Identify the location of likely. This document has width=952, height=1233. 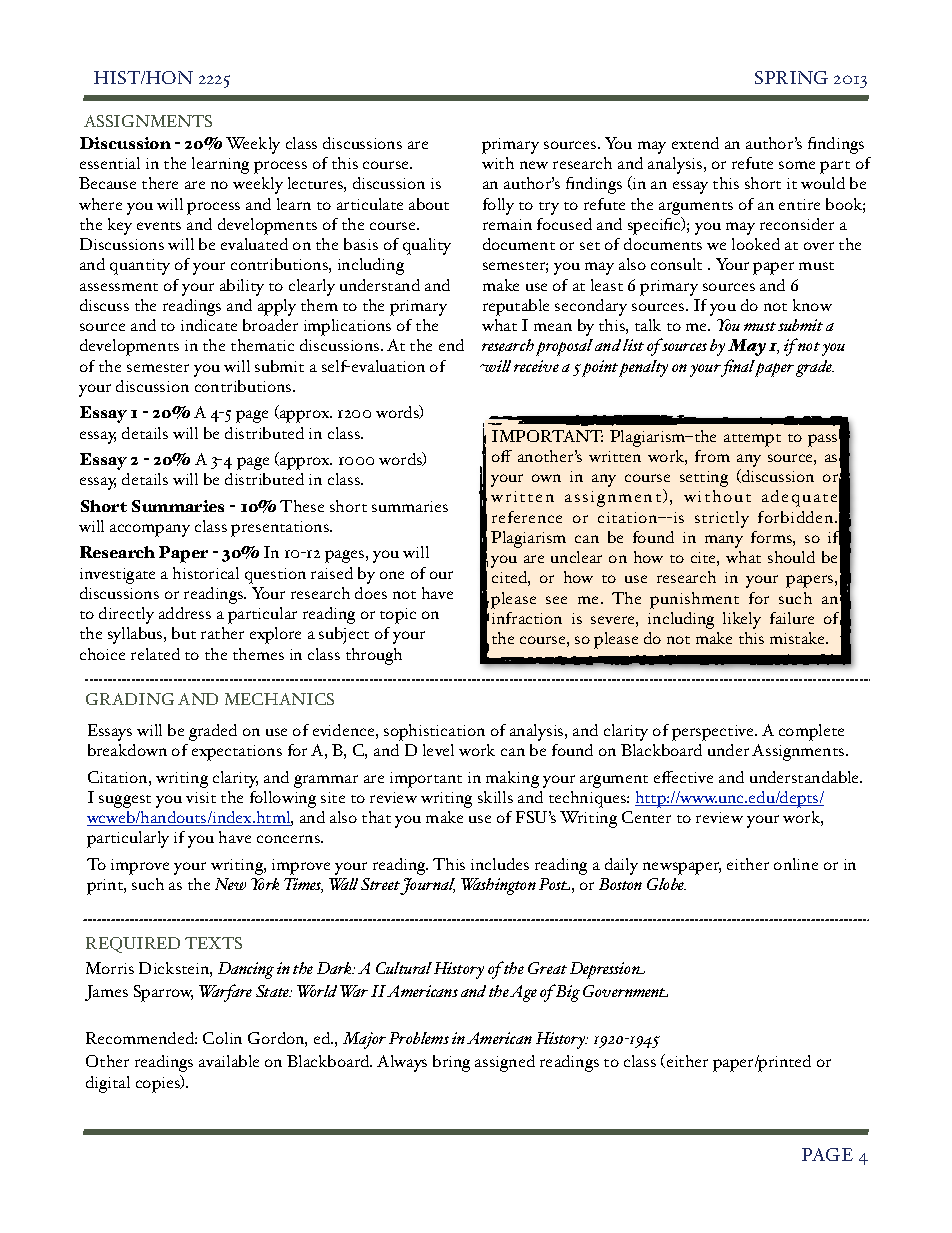
(742, 620).
